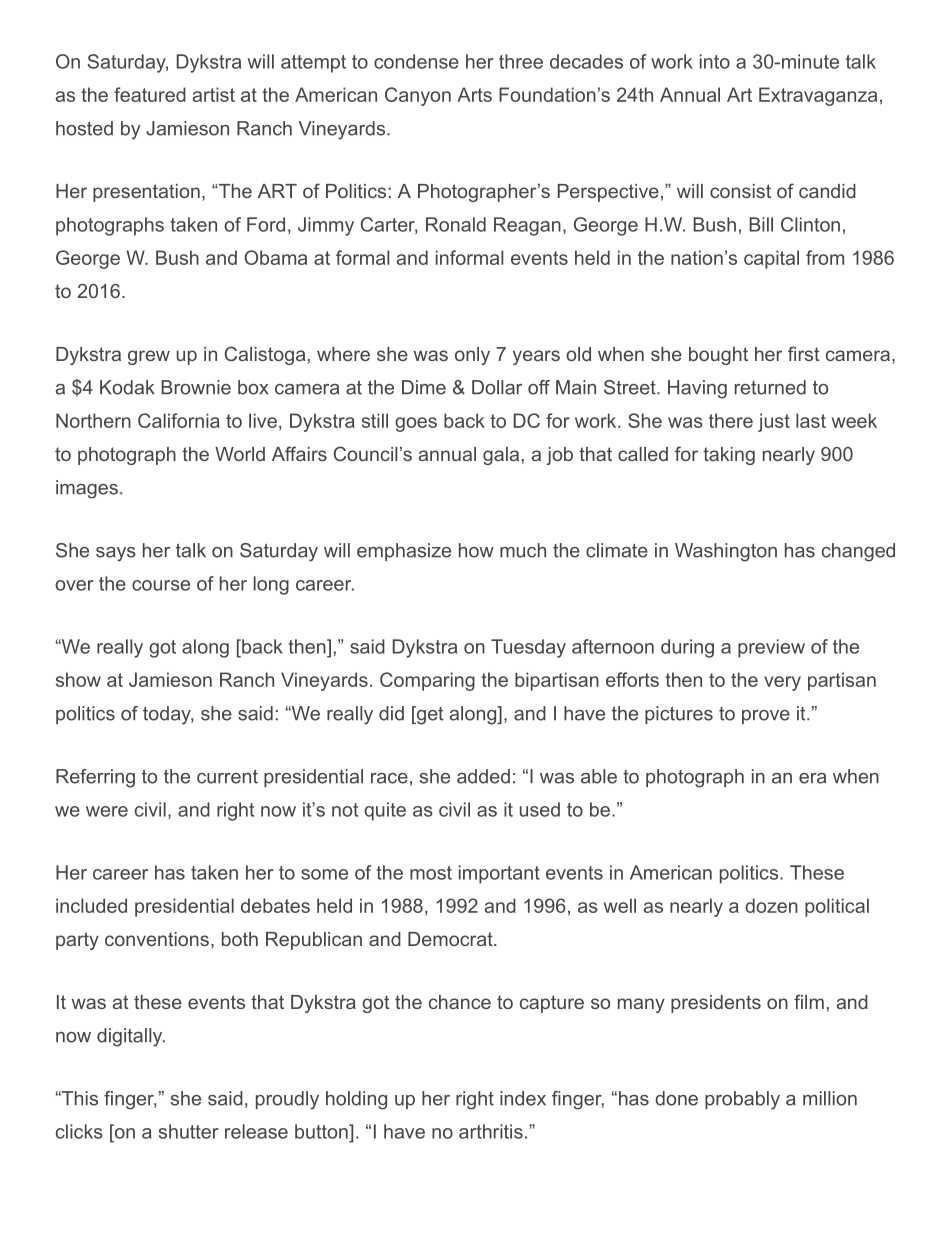  I want to click on shutter, so click(189, 1131).
